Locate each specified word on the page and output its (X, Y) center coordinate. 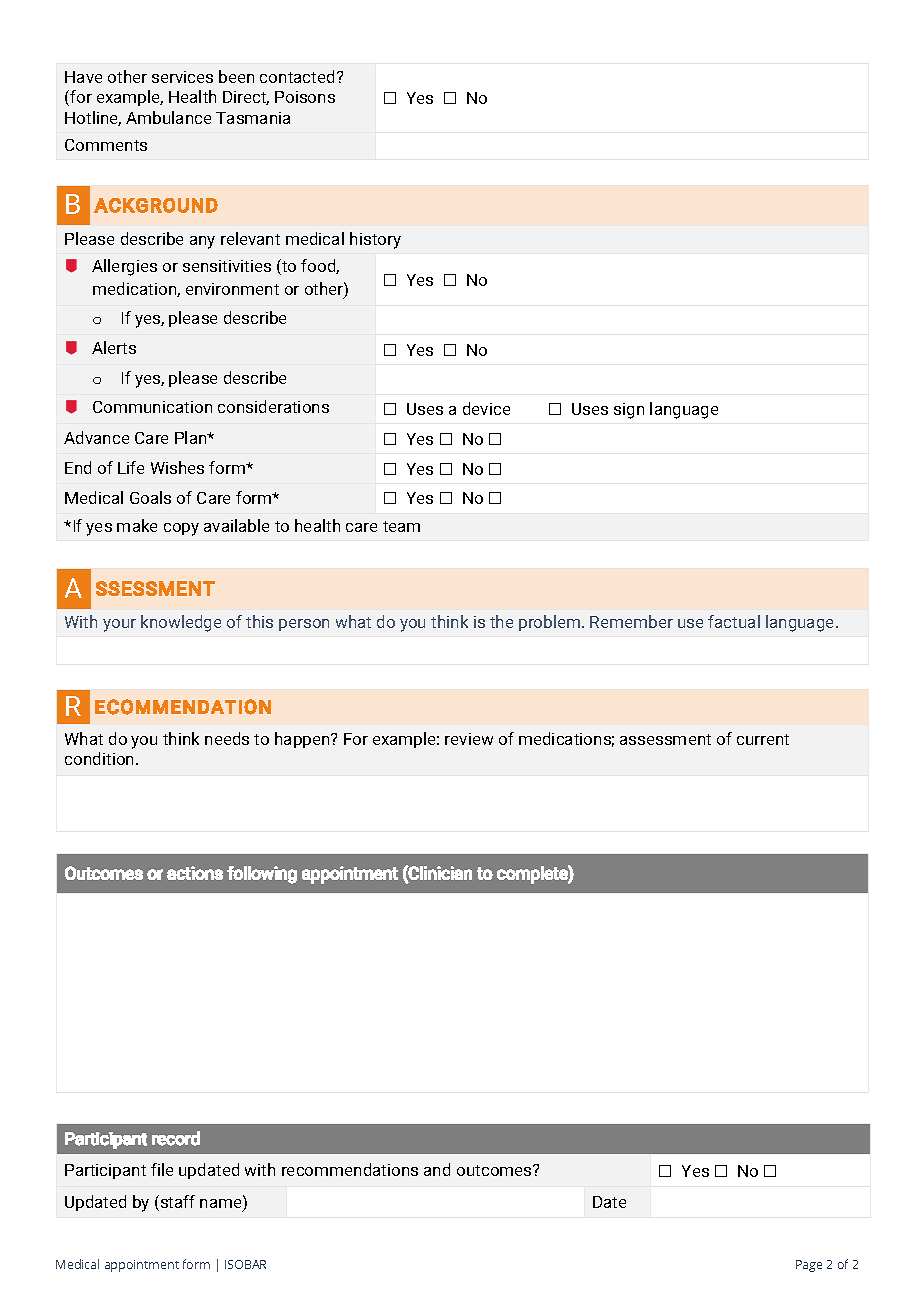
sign (629, 411)
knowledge (181, 623)
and (437, 1169)
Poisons (305, 97)
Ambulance (168, 117)
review (469, 739)
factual (734, 621)
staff (176, 1203)
